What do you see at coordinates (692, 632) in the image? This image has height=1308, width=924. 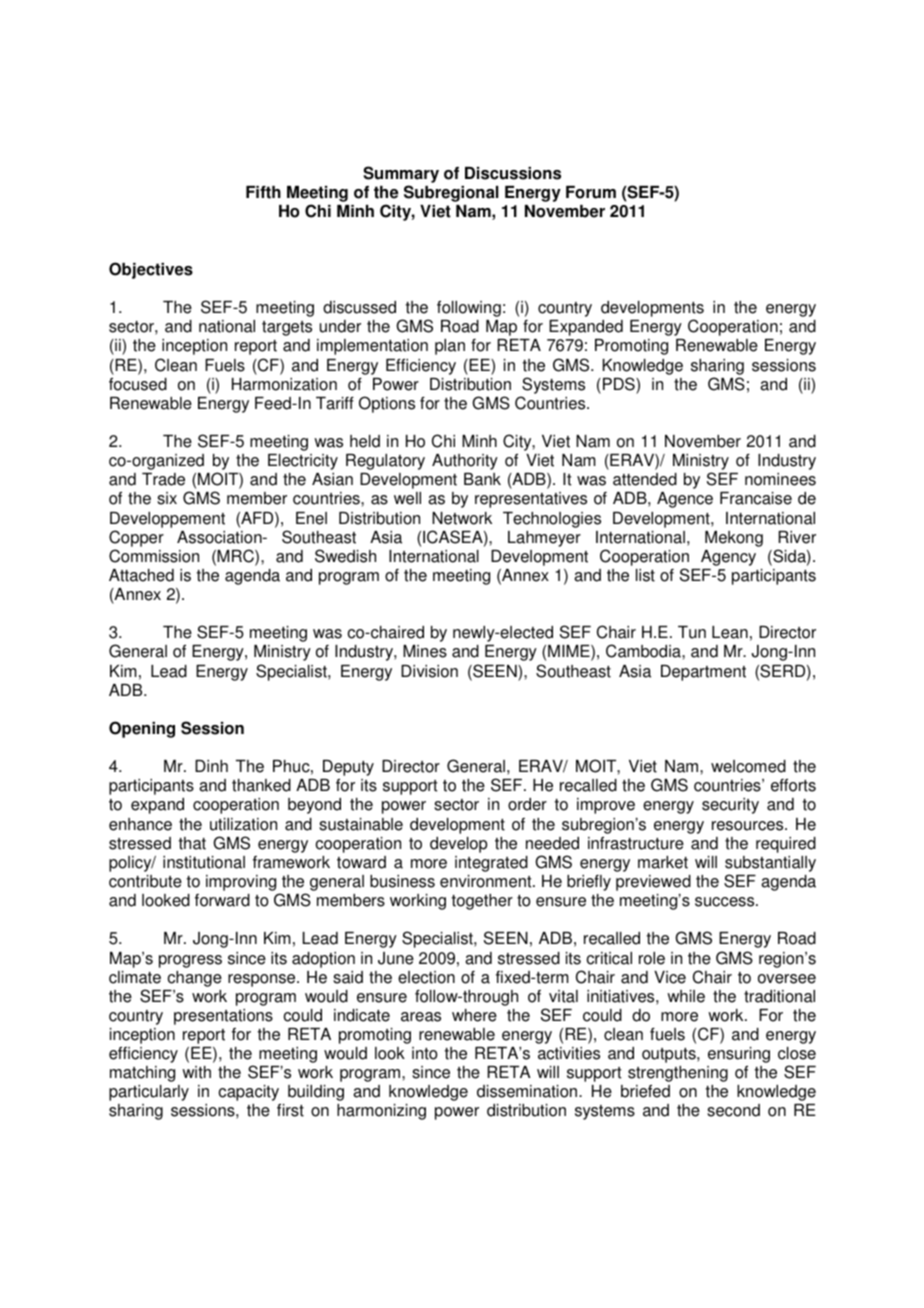 I see `Tun` at bounding box center [692, 632].
